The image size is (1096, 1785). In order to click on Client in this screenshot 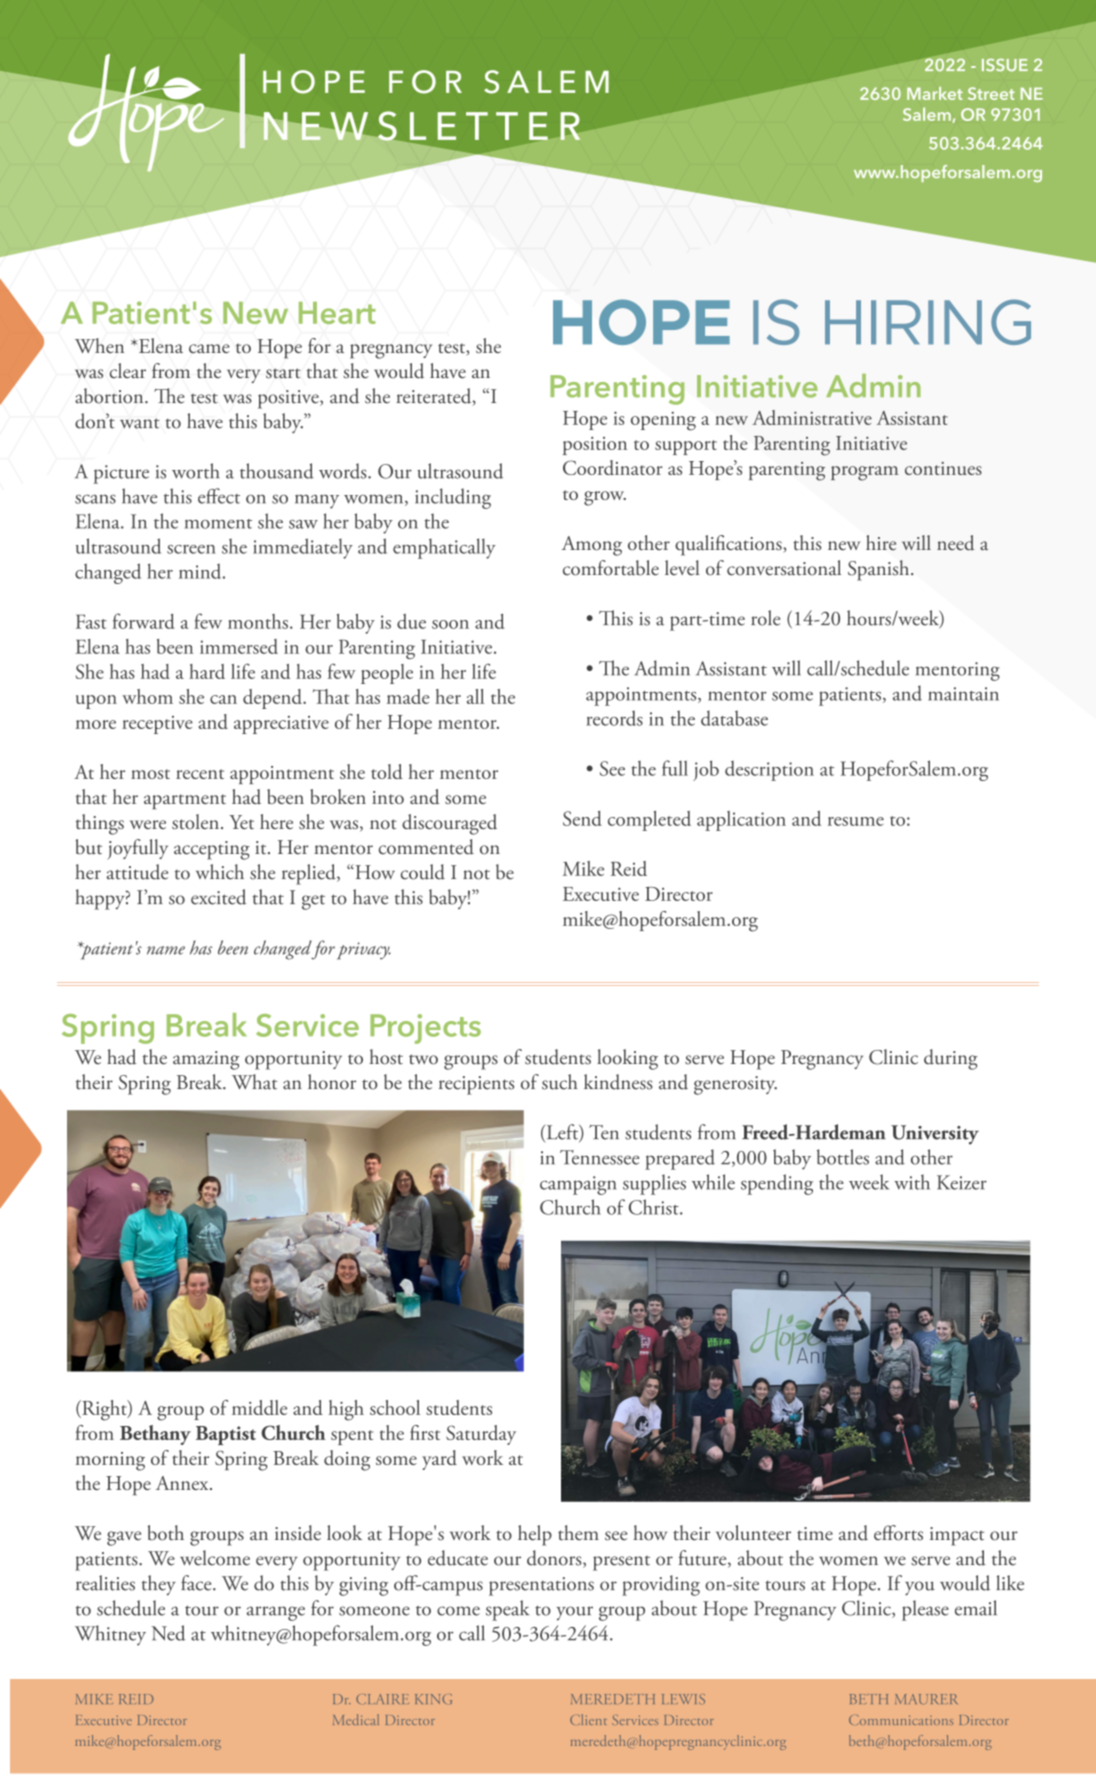, I will do `click(588, 1719)`.
